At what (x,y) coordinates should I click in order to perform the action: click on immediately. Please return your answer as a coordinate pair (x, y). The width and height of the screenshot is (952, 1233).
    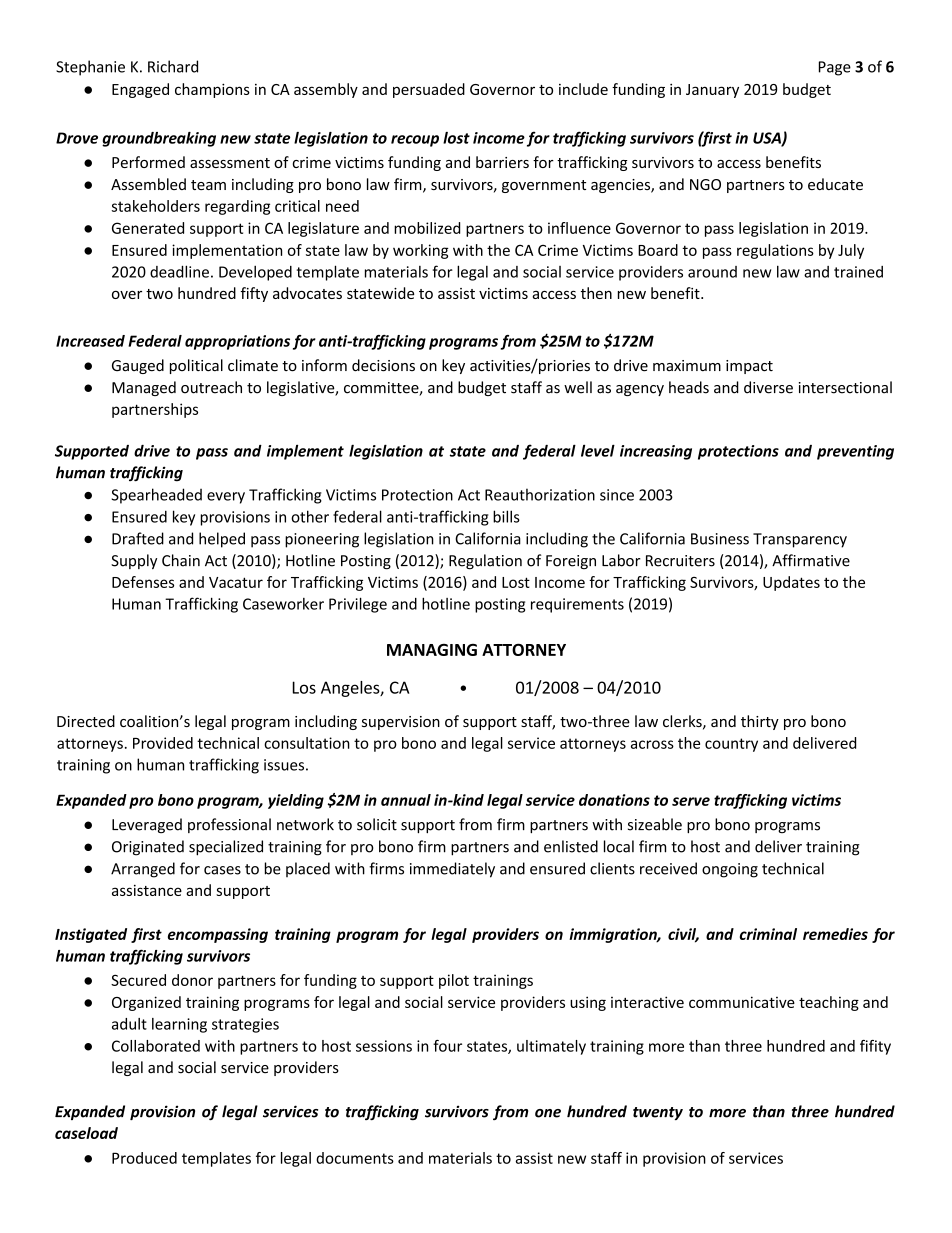
    Looking at the image, I should click on (452, 870).
